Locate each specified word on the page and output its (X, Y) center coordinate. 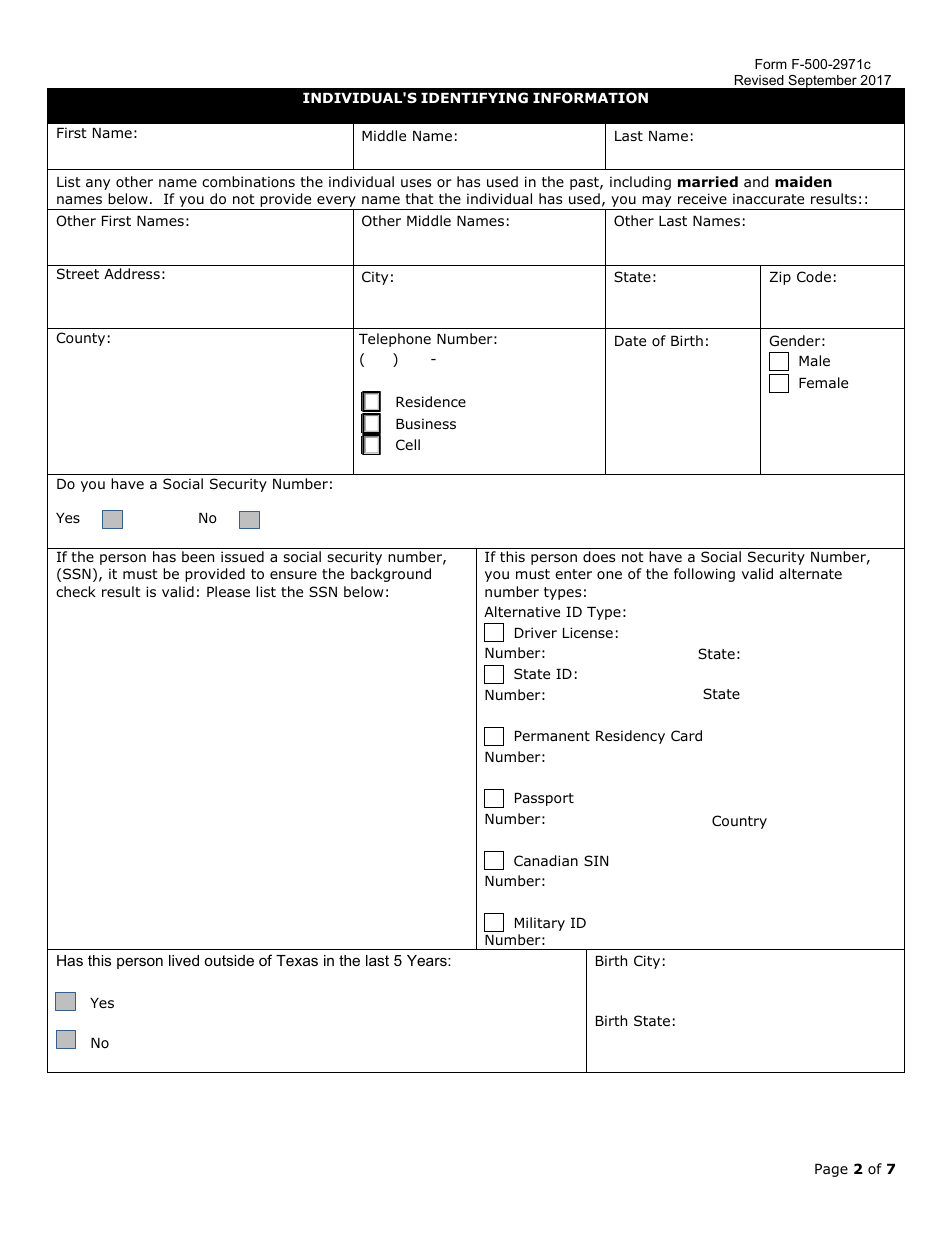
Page (831, 1170)
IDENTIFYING (474, 98)
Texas (297, 960)
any (98, 184)
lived (184, 960)
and (756, 182)
